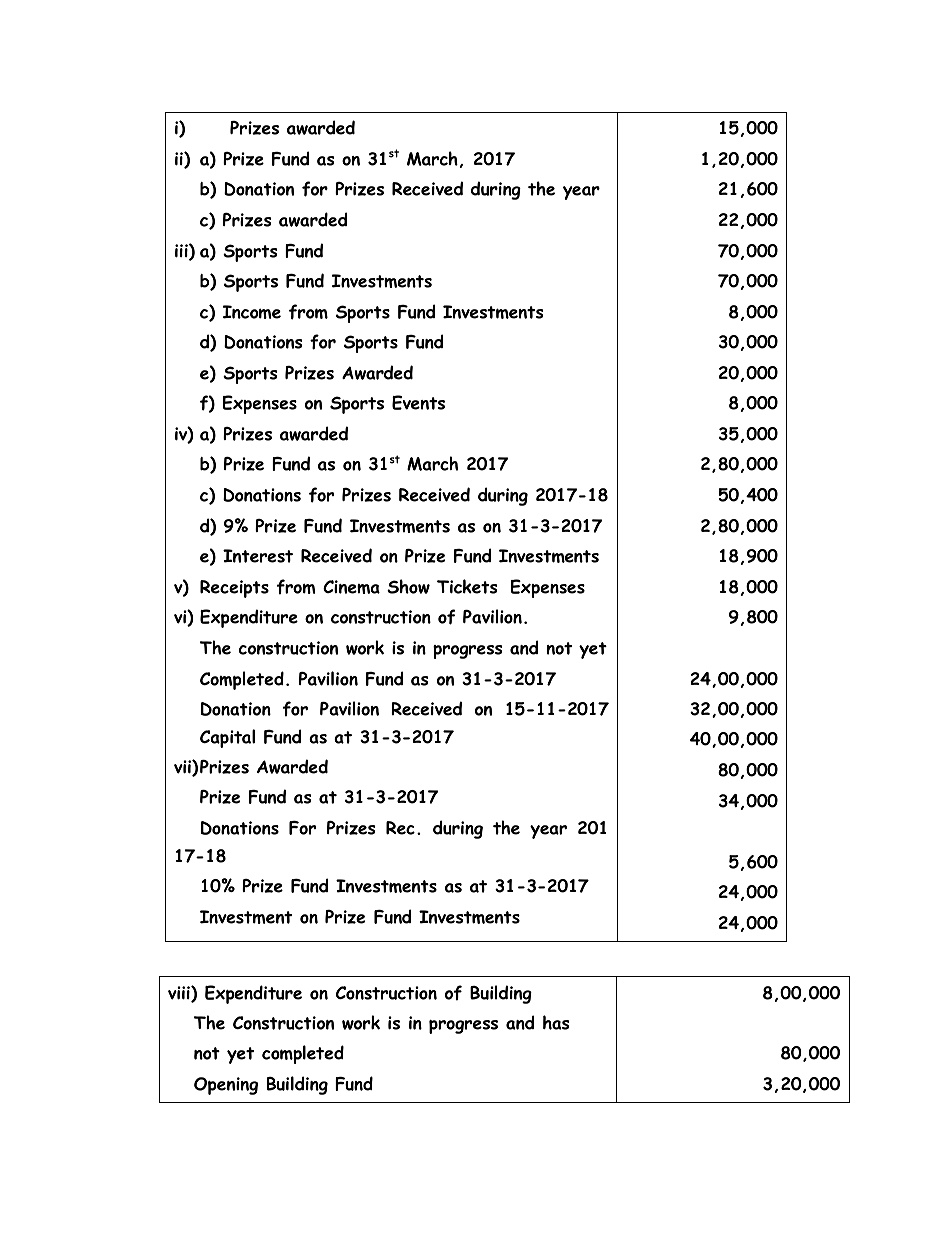 The width and height of the screenshot is (952, 1233). Describe the element at coordinates (556, 1022) in the screenshot. I see `has` at that location.
